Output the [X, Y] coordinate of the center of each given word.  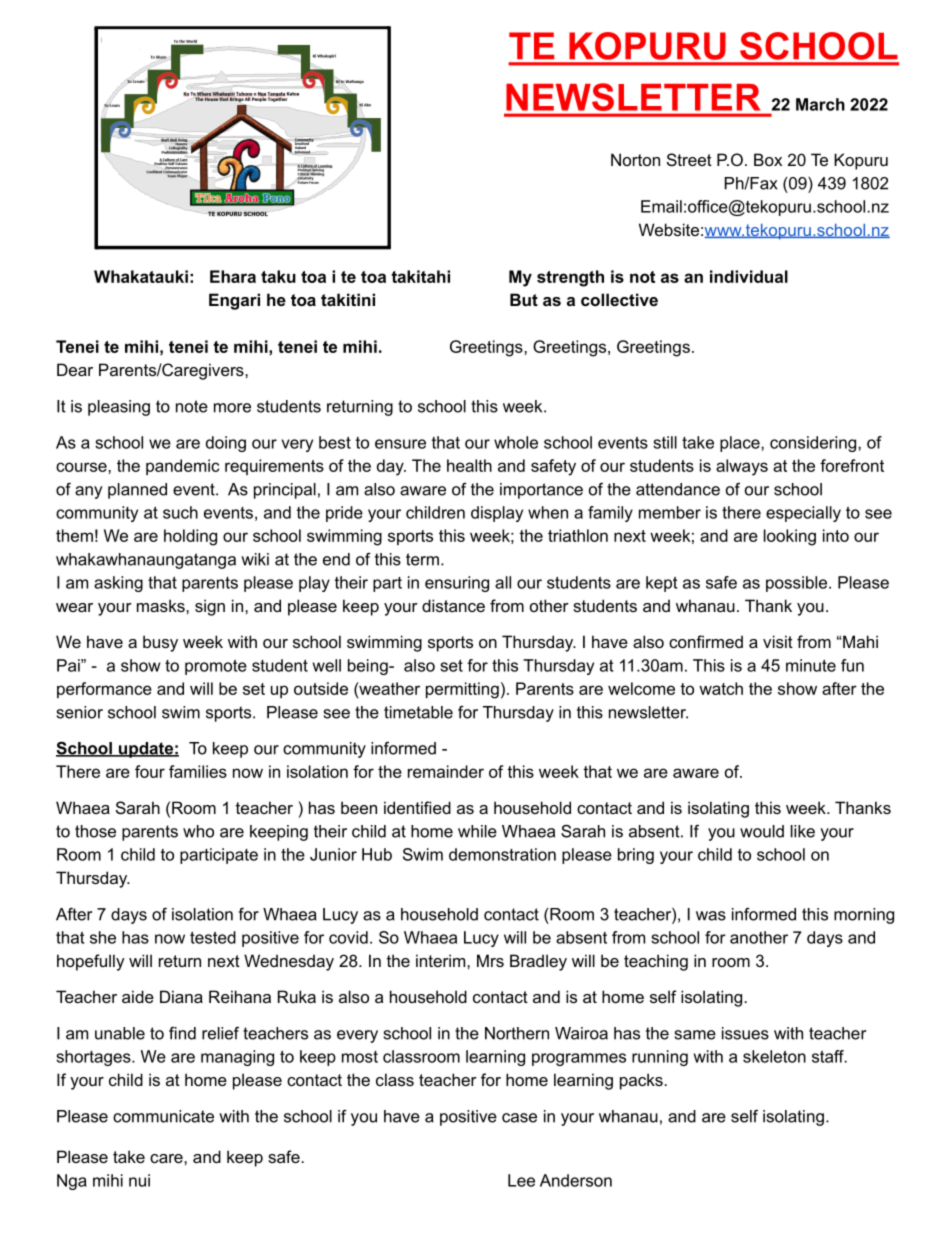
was [711, 916]
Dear [75, 369]
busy [160, 643]
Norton [635, 159]
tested [213, 937]
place [741, 444]
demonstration [502, 854]
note [192, 406]
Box [768, 159]
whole [516, 442]
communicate [163, 1116]
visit [778, 641]
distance [453, 605]
